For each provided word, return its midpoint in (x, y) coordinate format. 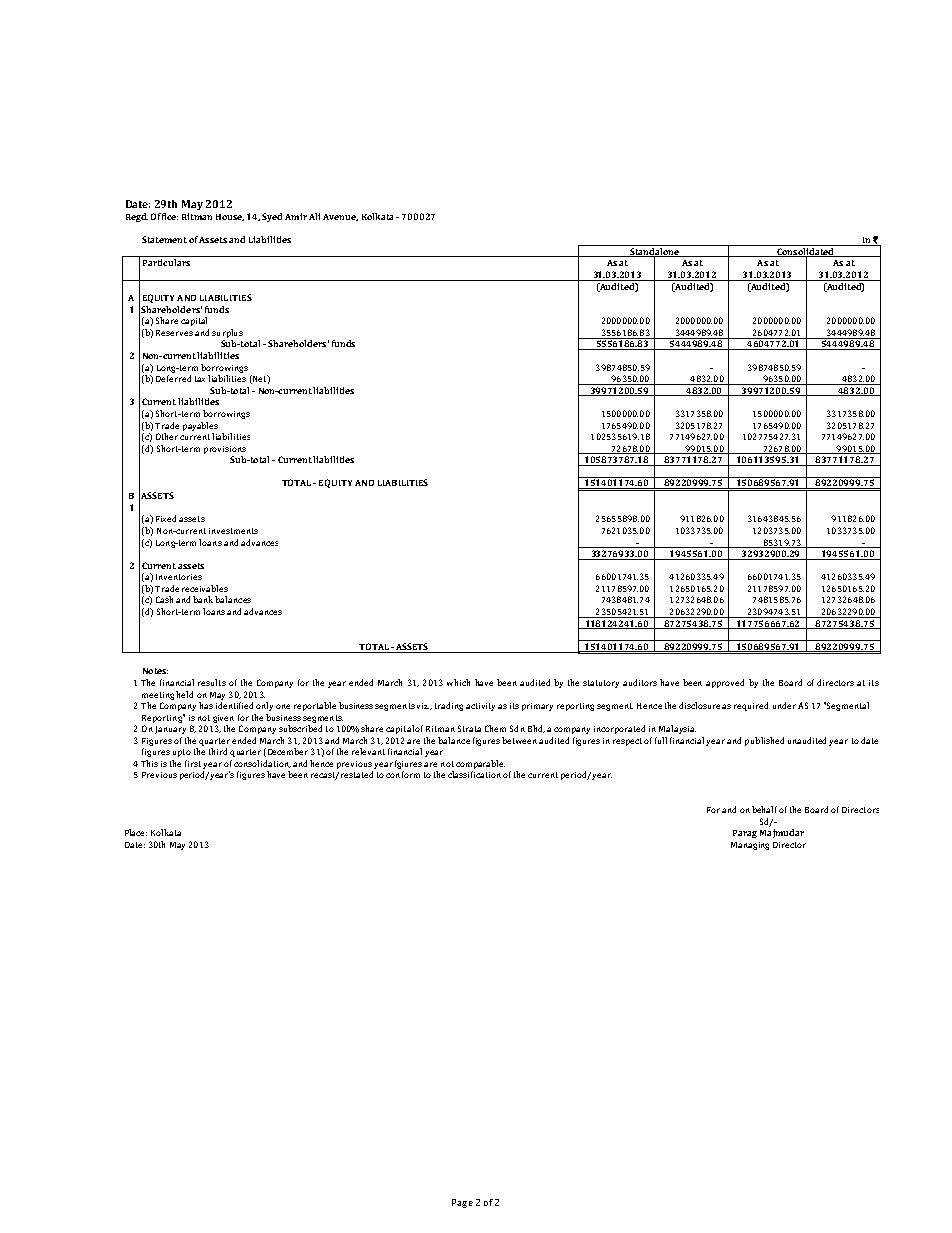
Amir (296, 216)
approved (725, 683)
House (230, 217)
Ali (314, 216)
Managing (750, 846)
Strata (469, 728)
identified (234, 705)
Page (462, 1203)
